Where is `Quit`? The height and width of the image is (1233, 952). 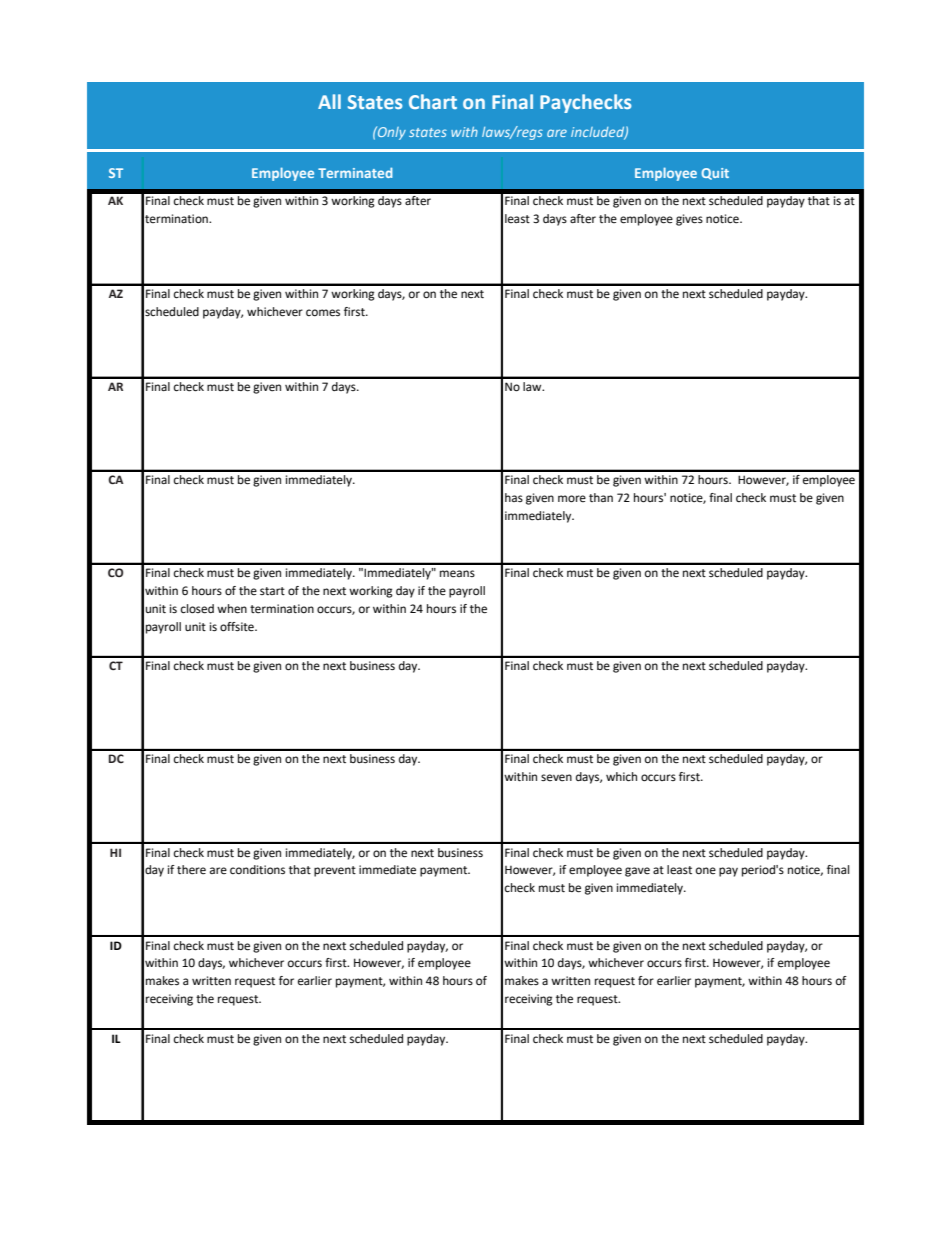
Quit is located at coordinates (715, 174).
